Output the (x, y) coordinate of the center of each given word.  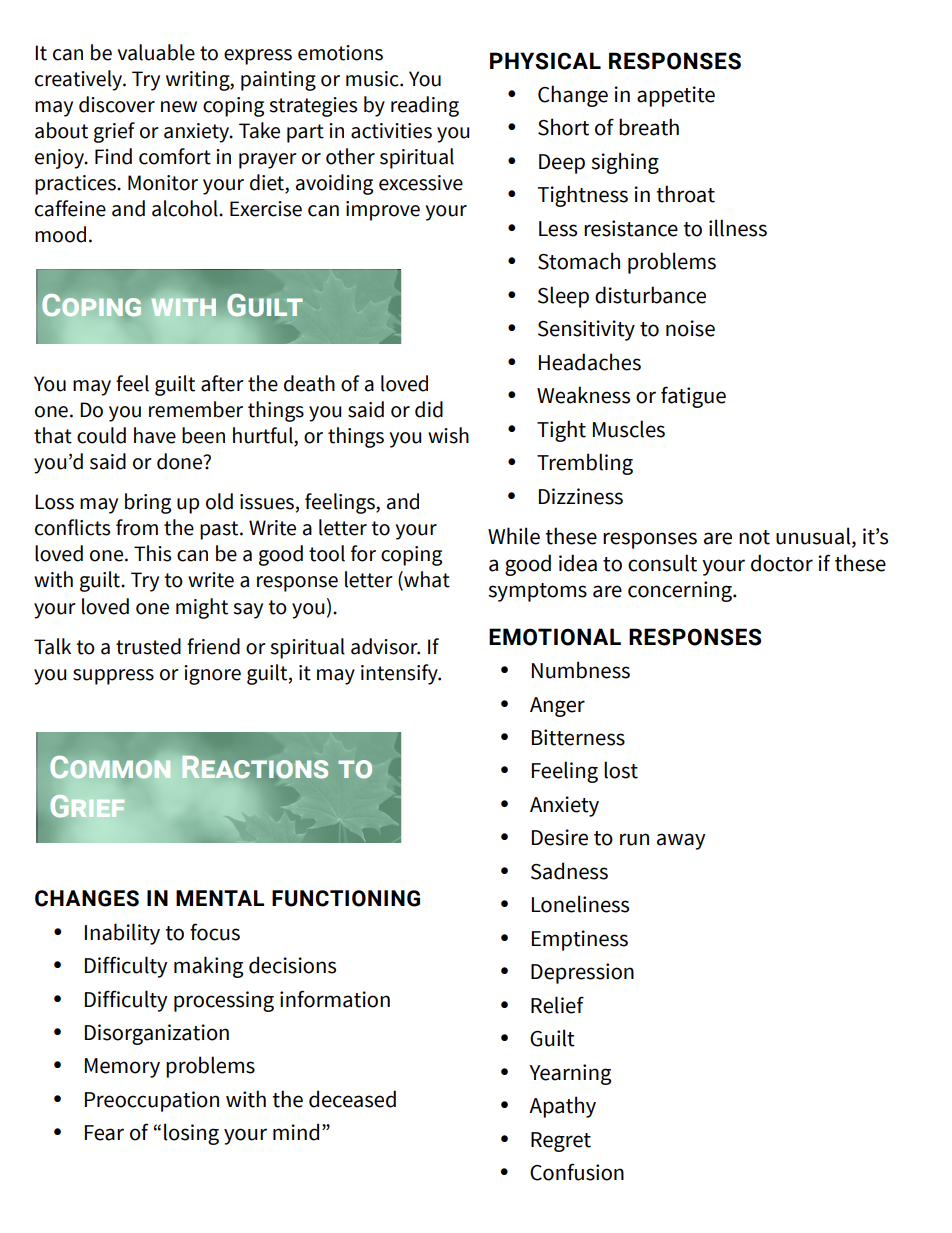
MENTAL (220, 898)
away (681, 841)
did (429, 409)
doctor (782, 563)
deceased (352, 1099)
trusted (148, 646)
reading (425, 106)
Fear (104, 1133)
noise (690, 328)
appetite (676, 96)
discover (117, 104)
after (222, 383)
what (426, 580)
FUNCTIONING (346, 898)
